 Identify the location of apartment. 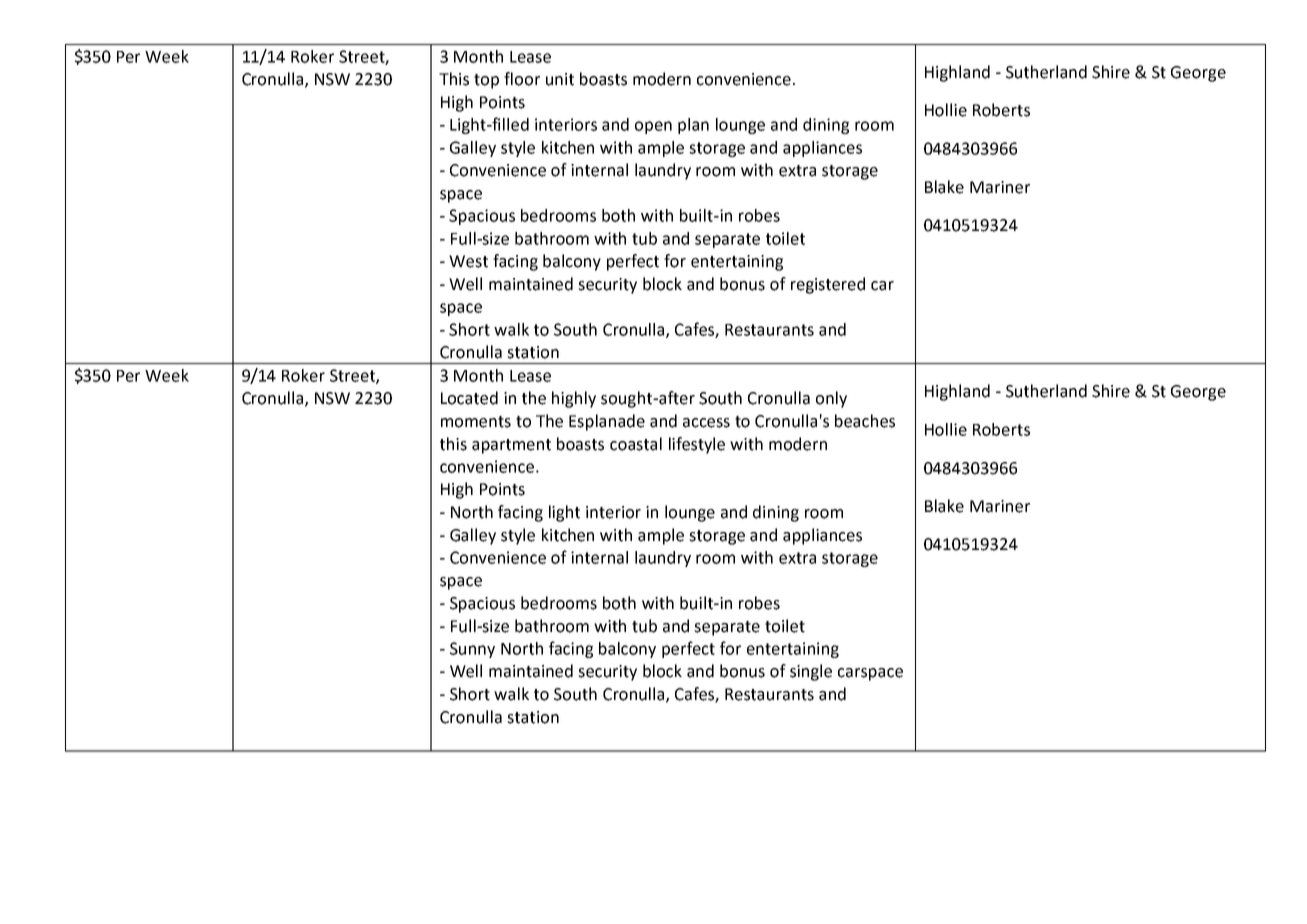
(511, 446).
